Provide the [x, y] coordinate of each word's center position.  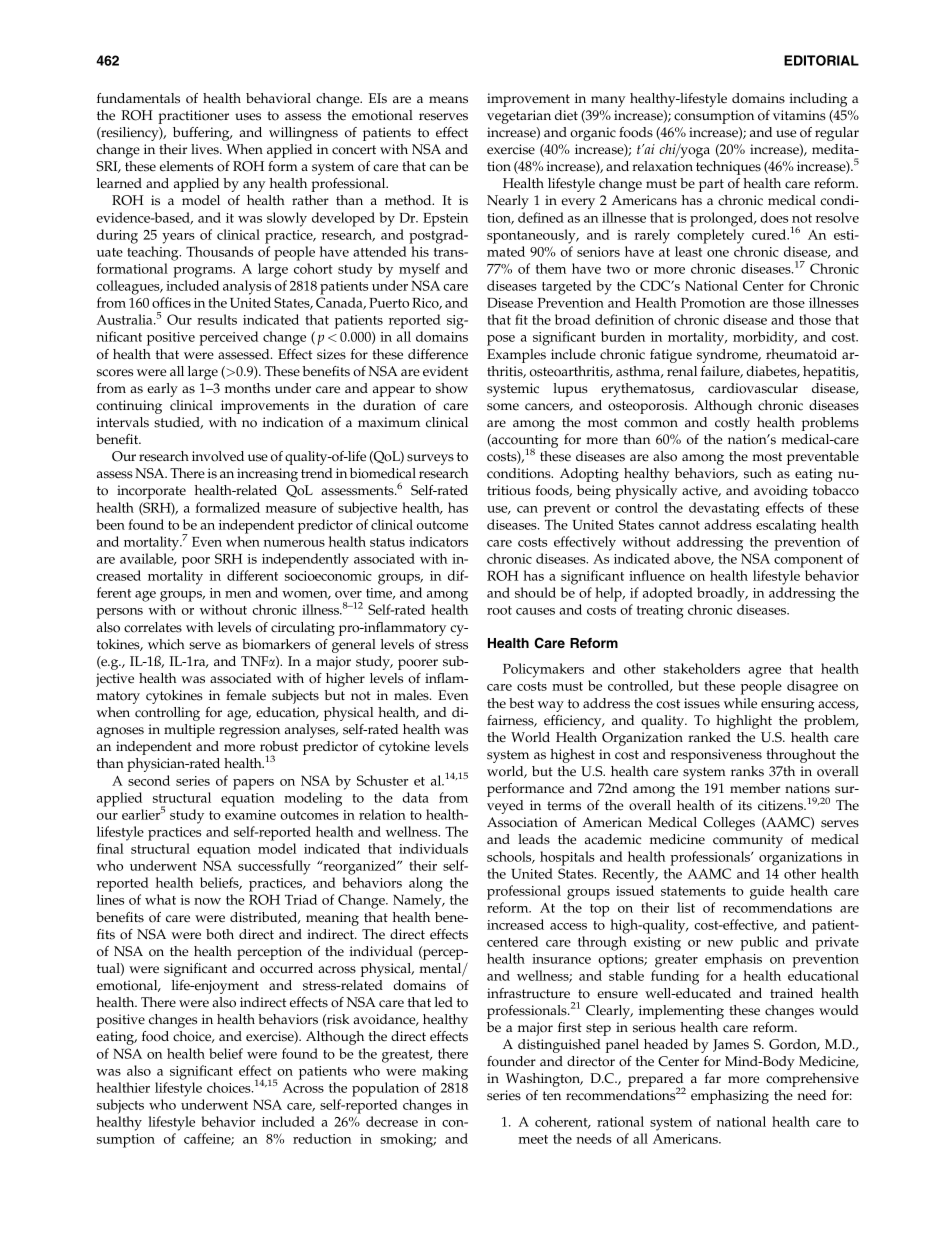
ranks [747, 771]
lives [206, 149]
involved [218, 456]
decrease [392, 1121]
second [149, 780]
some [503, 407]
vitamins [799, 115]
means [448, 100]
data [415, 797]
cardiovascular [753, 388]
